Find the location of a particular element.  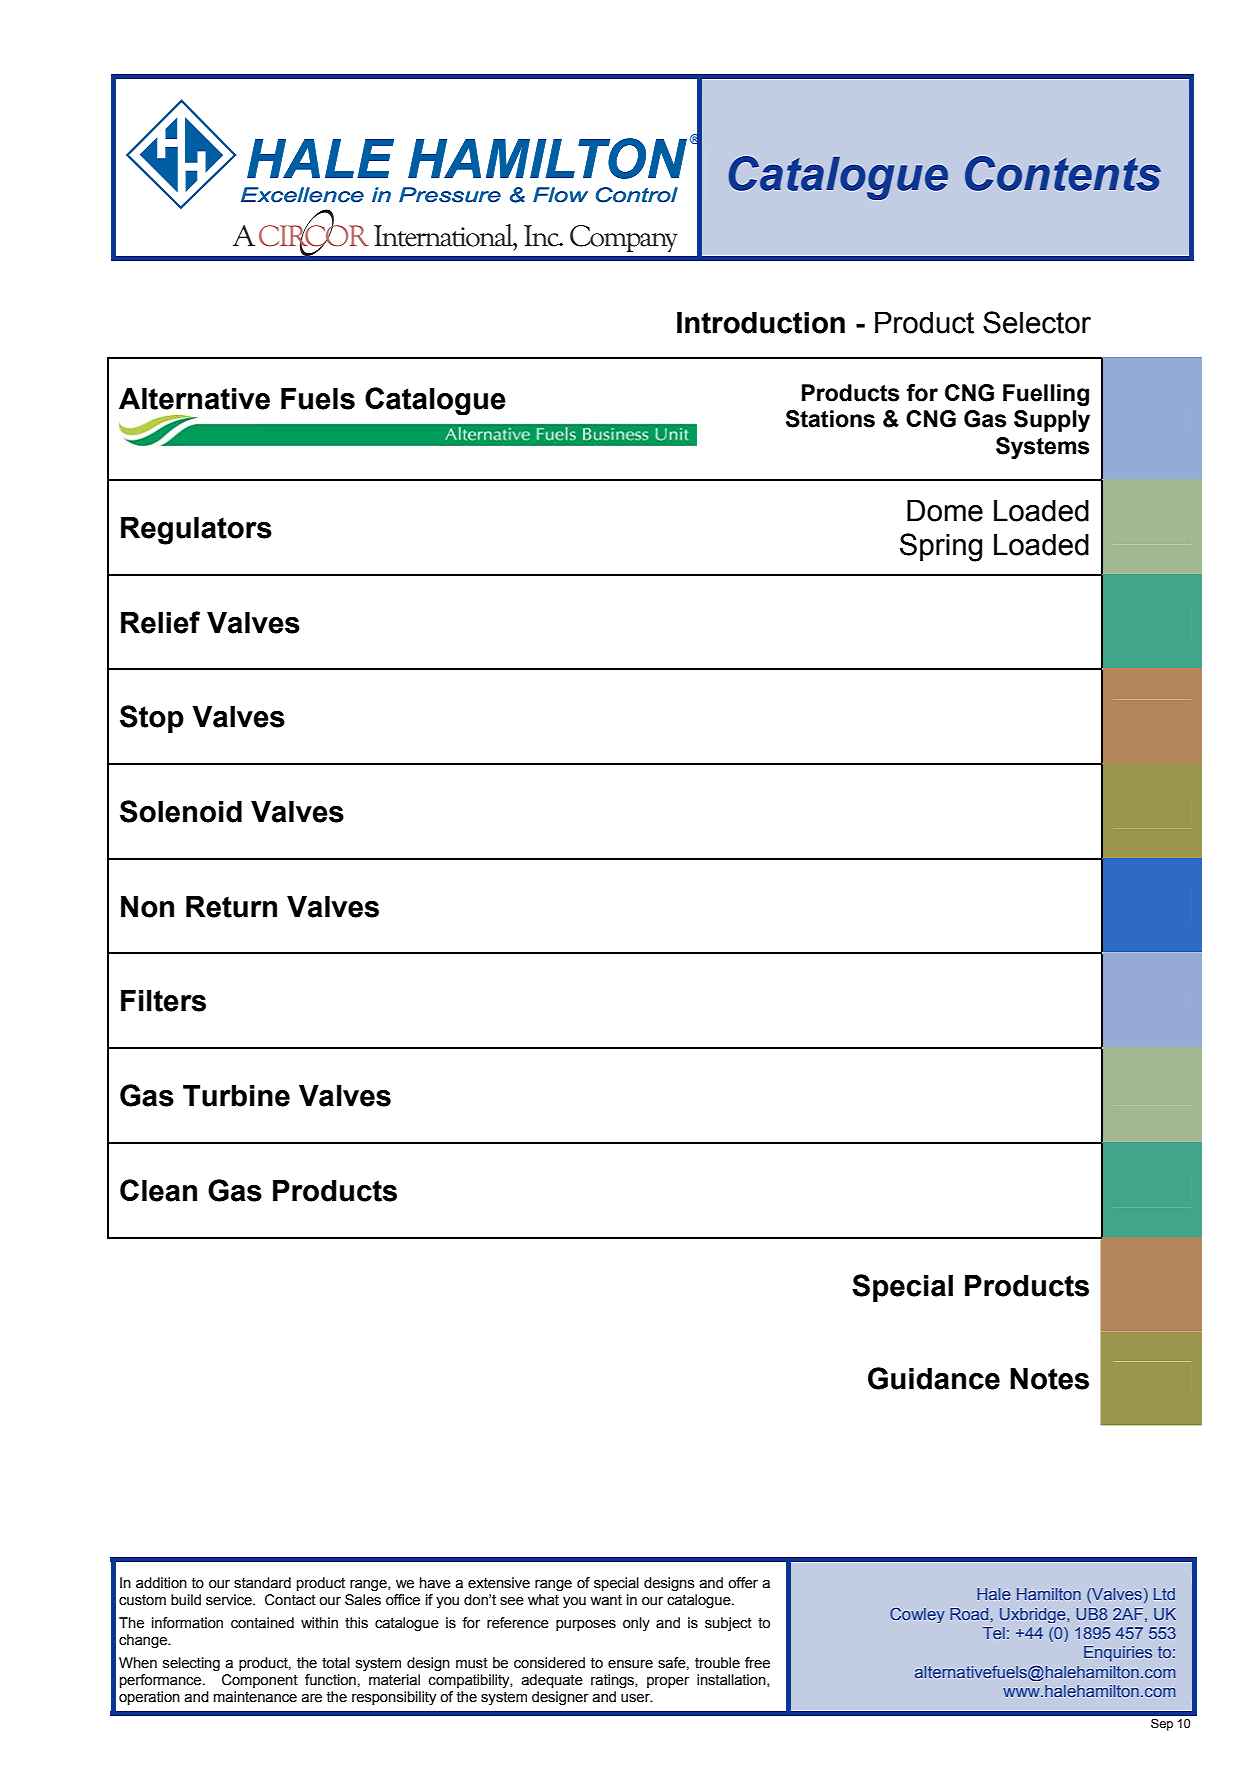

Contents is located at coordinates (1063, 173).
